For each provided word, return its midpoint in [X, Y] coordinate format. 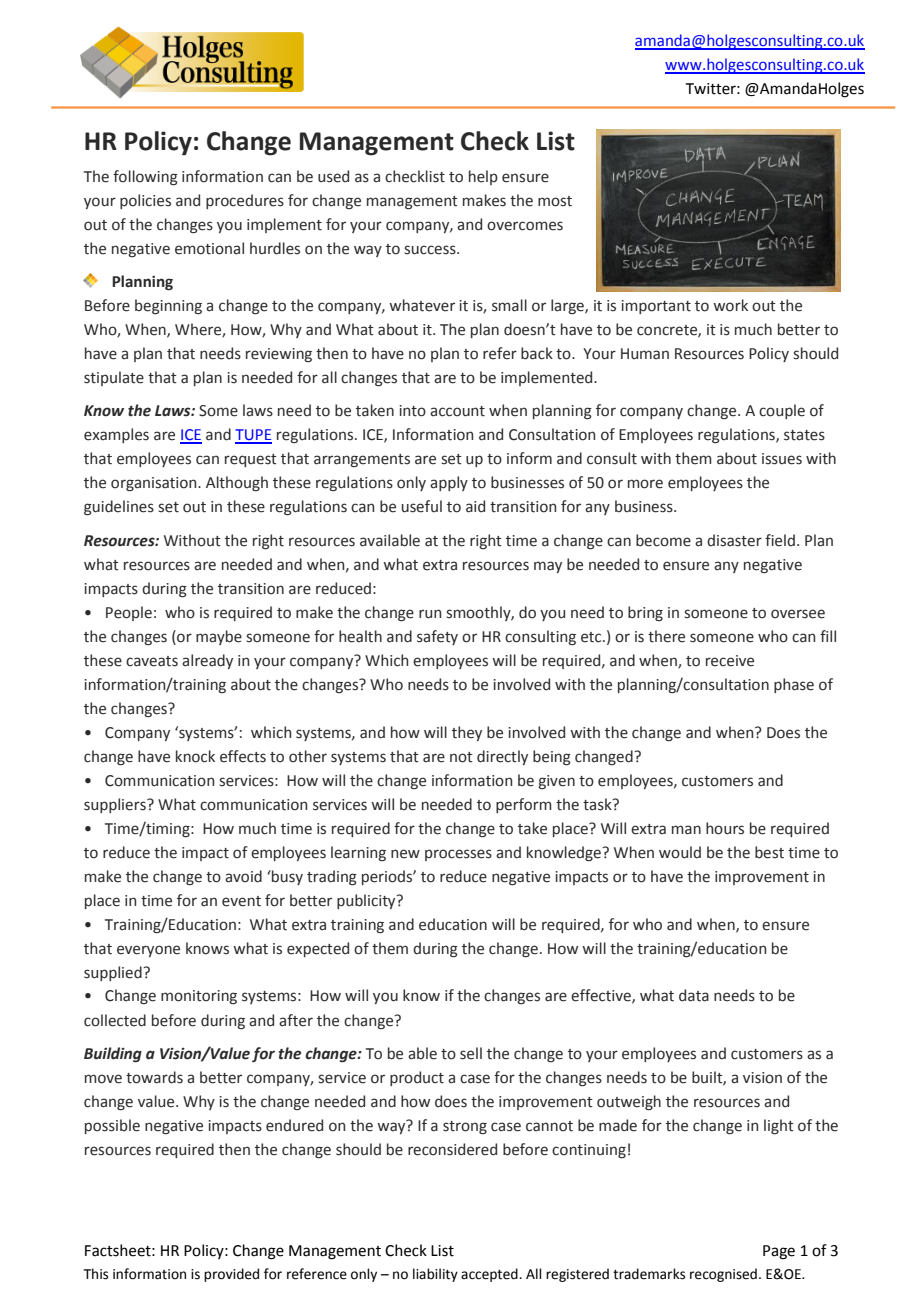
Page [779, 1252]
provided [231, 1275]
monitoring [199, 997]
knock [195, 756]
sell [471, 1053]
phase [794, 685]
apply [449, 483]
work [730, 305]
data [694, 995]
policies [145, 201]
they [467, 733]
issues [782, 459]
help [483, 177]
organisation [155, 484]
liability [435, 1275]
